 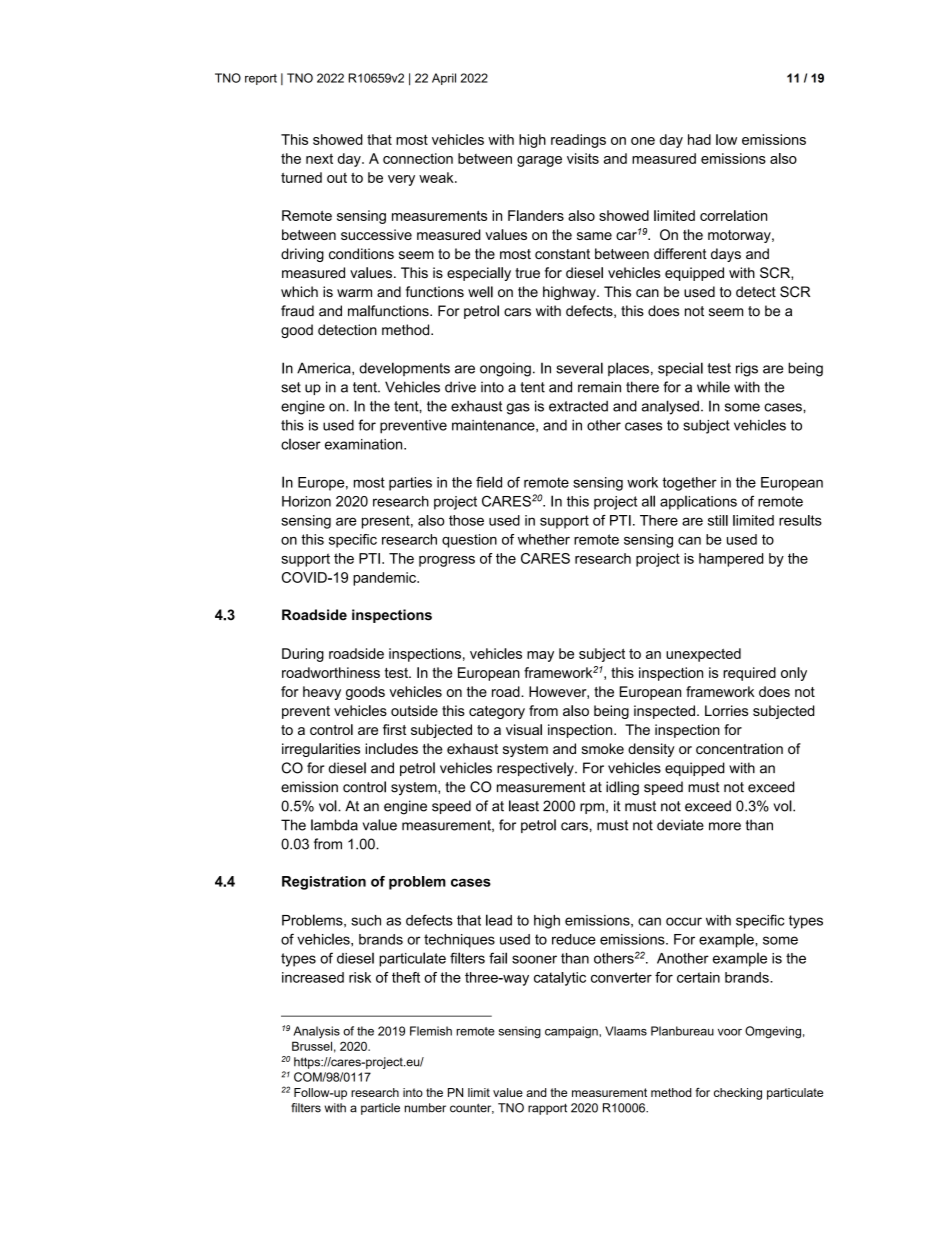 I want to click on closer, so click(x=301, y=444).
